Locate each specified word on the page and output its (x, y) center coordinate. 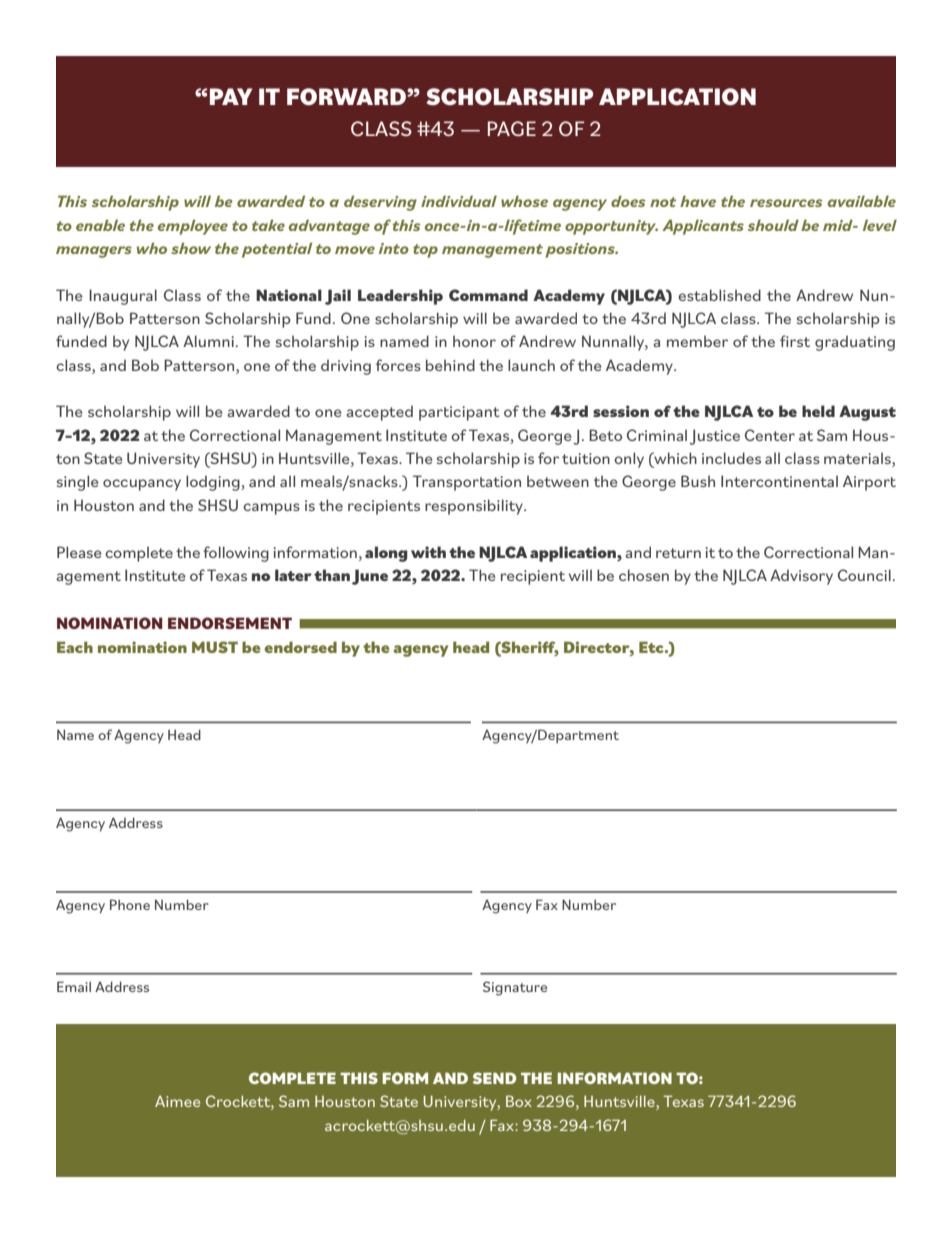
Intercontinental (779, 481)
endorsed (300, 647)
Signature (515, 988)
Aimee (177, 1101)
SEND (494, 1078)
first (795, 341)
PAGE (512, 128)
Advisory (801, 577)
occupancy (142, 485)
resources (786, 203)
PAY (231, 96)
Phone (130, 904)
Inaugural (123, 297)
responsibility (475, 507)
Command (488, 295)
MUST (215, 647)
